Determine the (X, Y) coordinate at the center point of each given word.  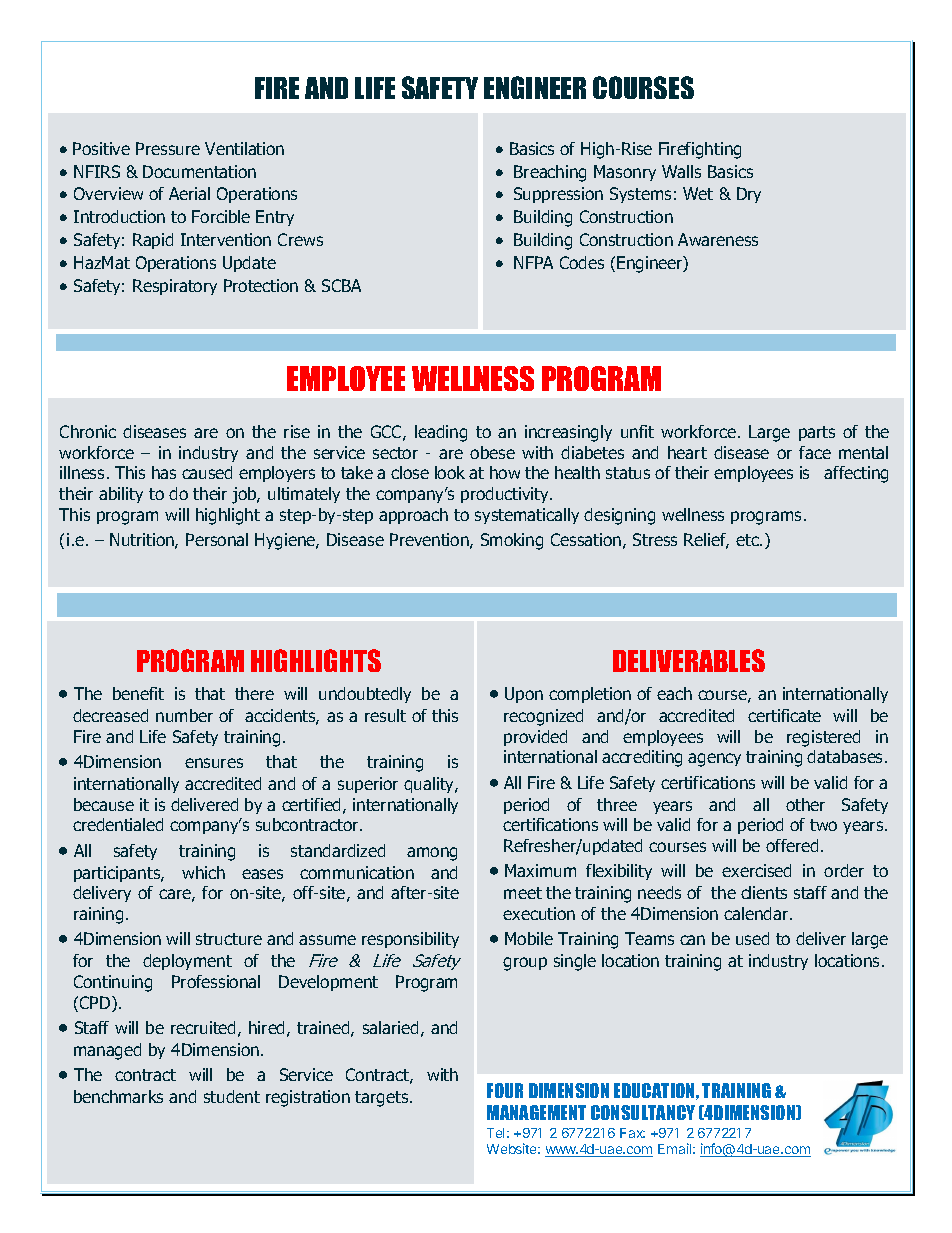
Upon (524, 695)
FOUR (505, 1090)
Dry (749, 195)
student (232, 1096)
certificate (784, 715)
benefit (138, 693)
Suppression (558, 195)
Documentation (199, 171)
